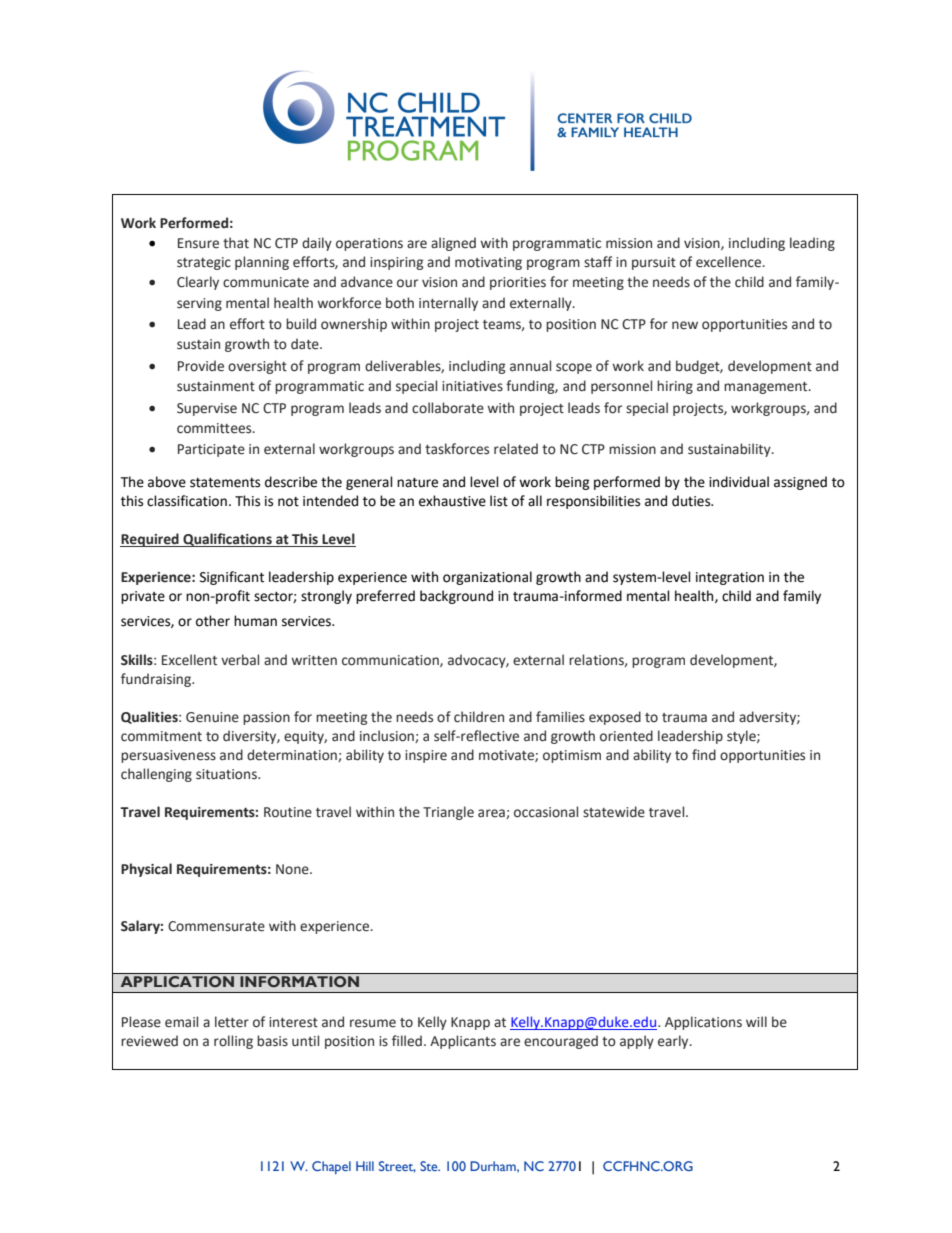  What do you see at coordinates (730, 262) in the screenshot?
I see `excellence` at bounding box center [730, 262].
